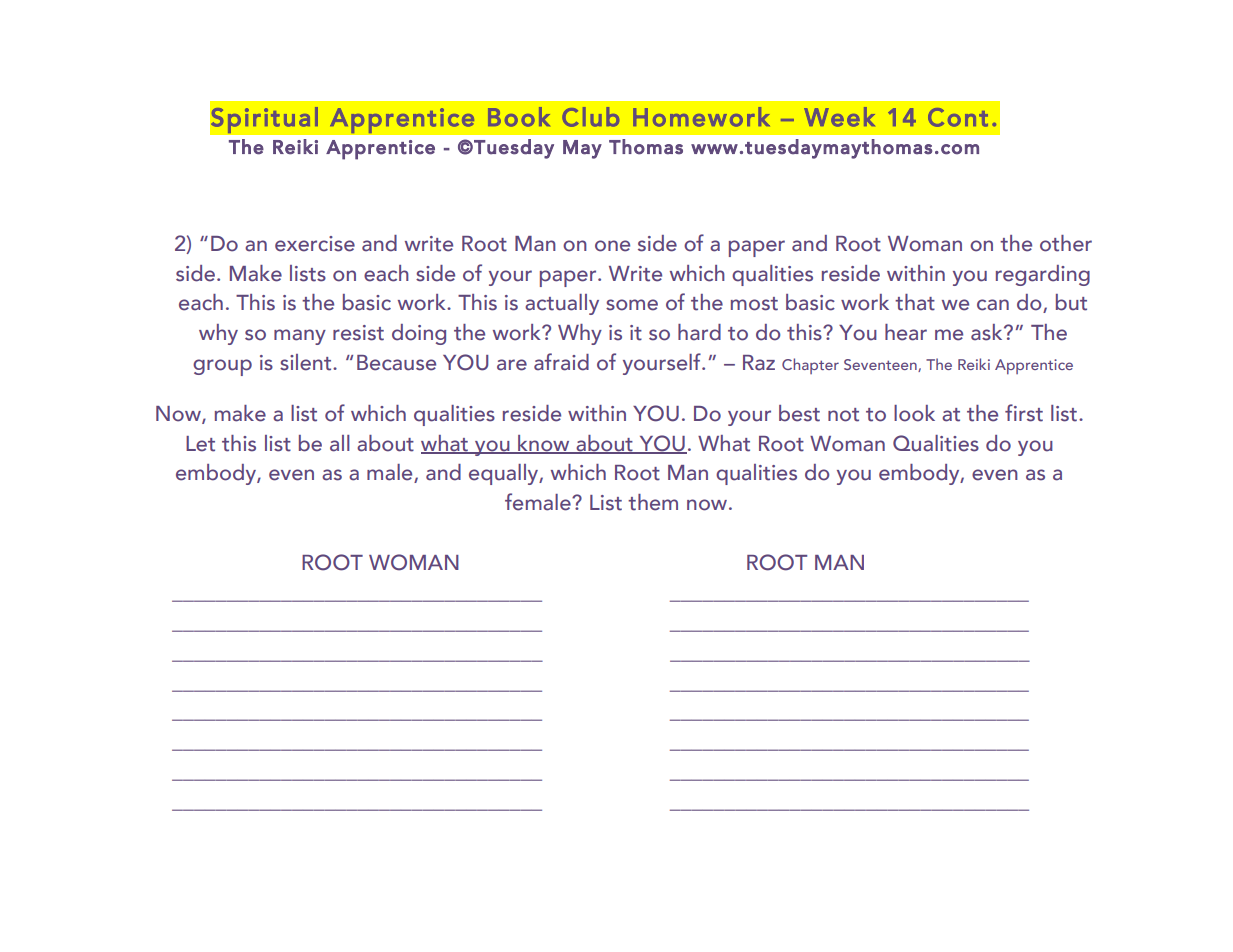 This document has height=952, width=1233. What do you see at coordinates (519, 117) in the document?
I see `Book` at bounding box center [519, 117].
